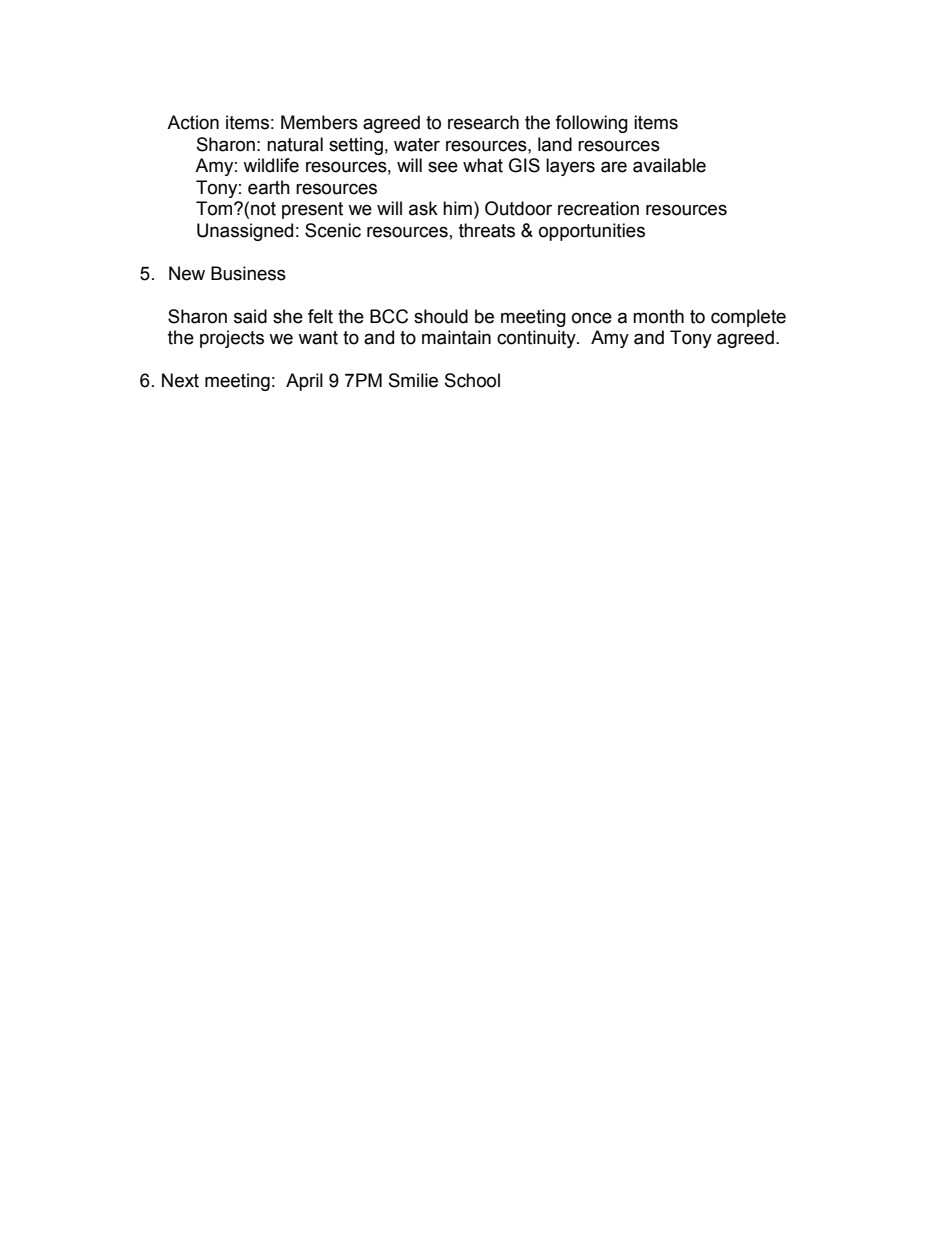 This page has width=952, height=1233. Describe the element at coordinates (304, 382) in the page. I see `April` at that location.
